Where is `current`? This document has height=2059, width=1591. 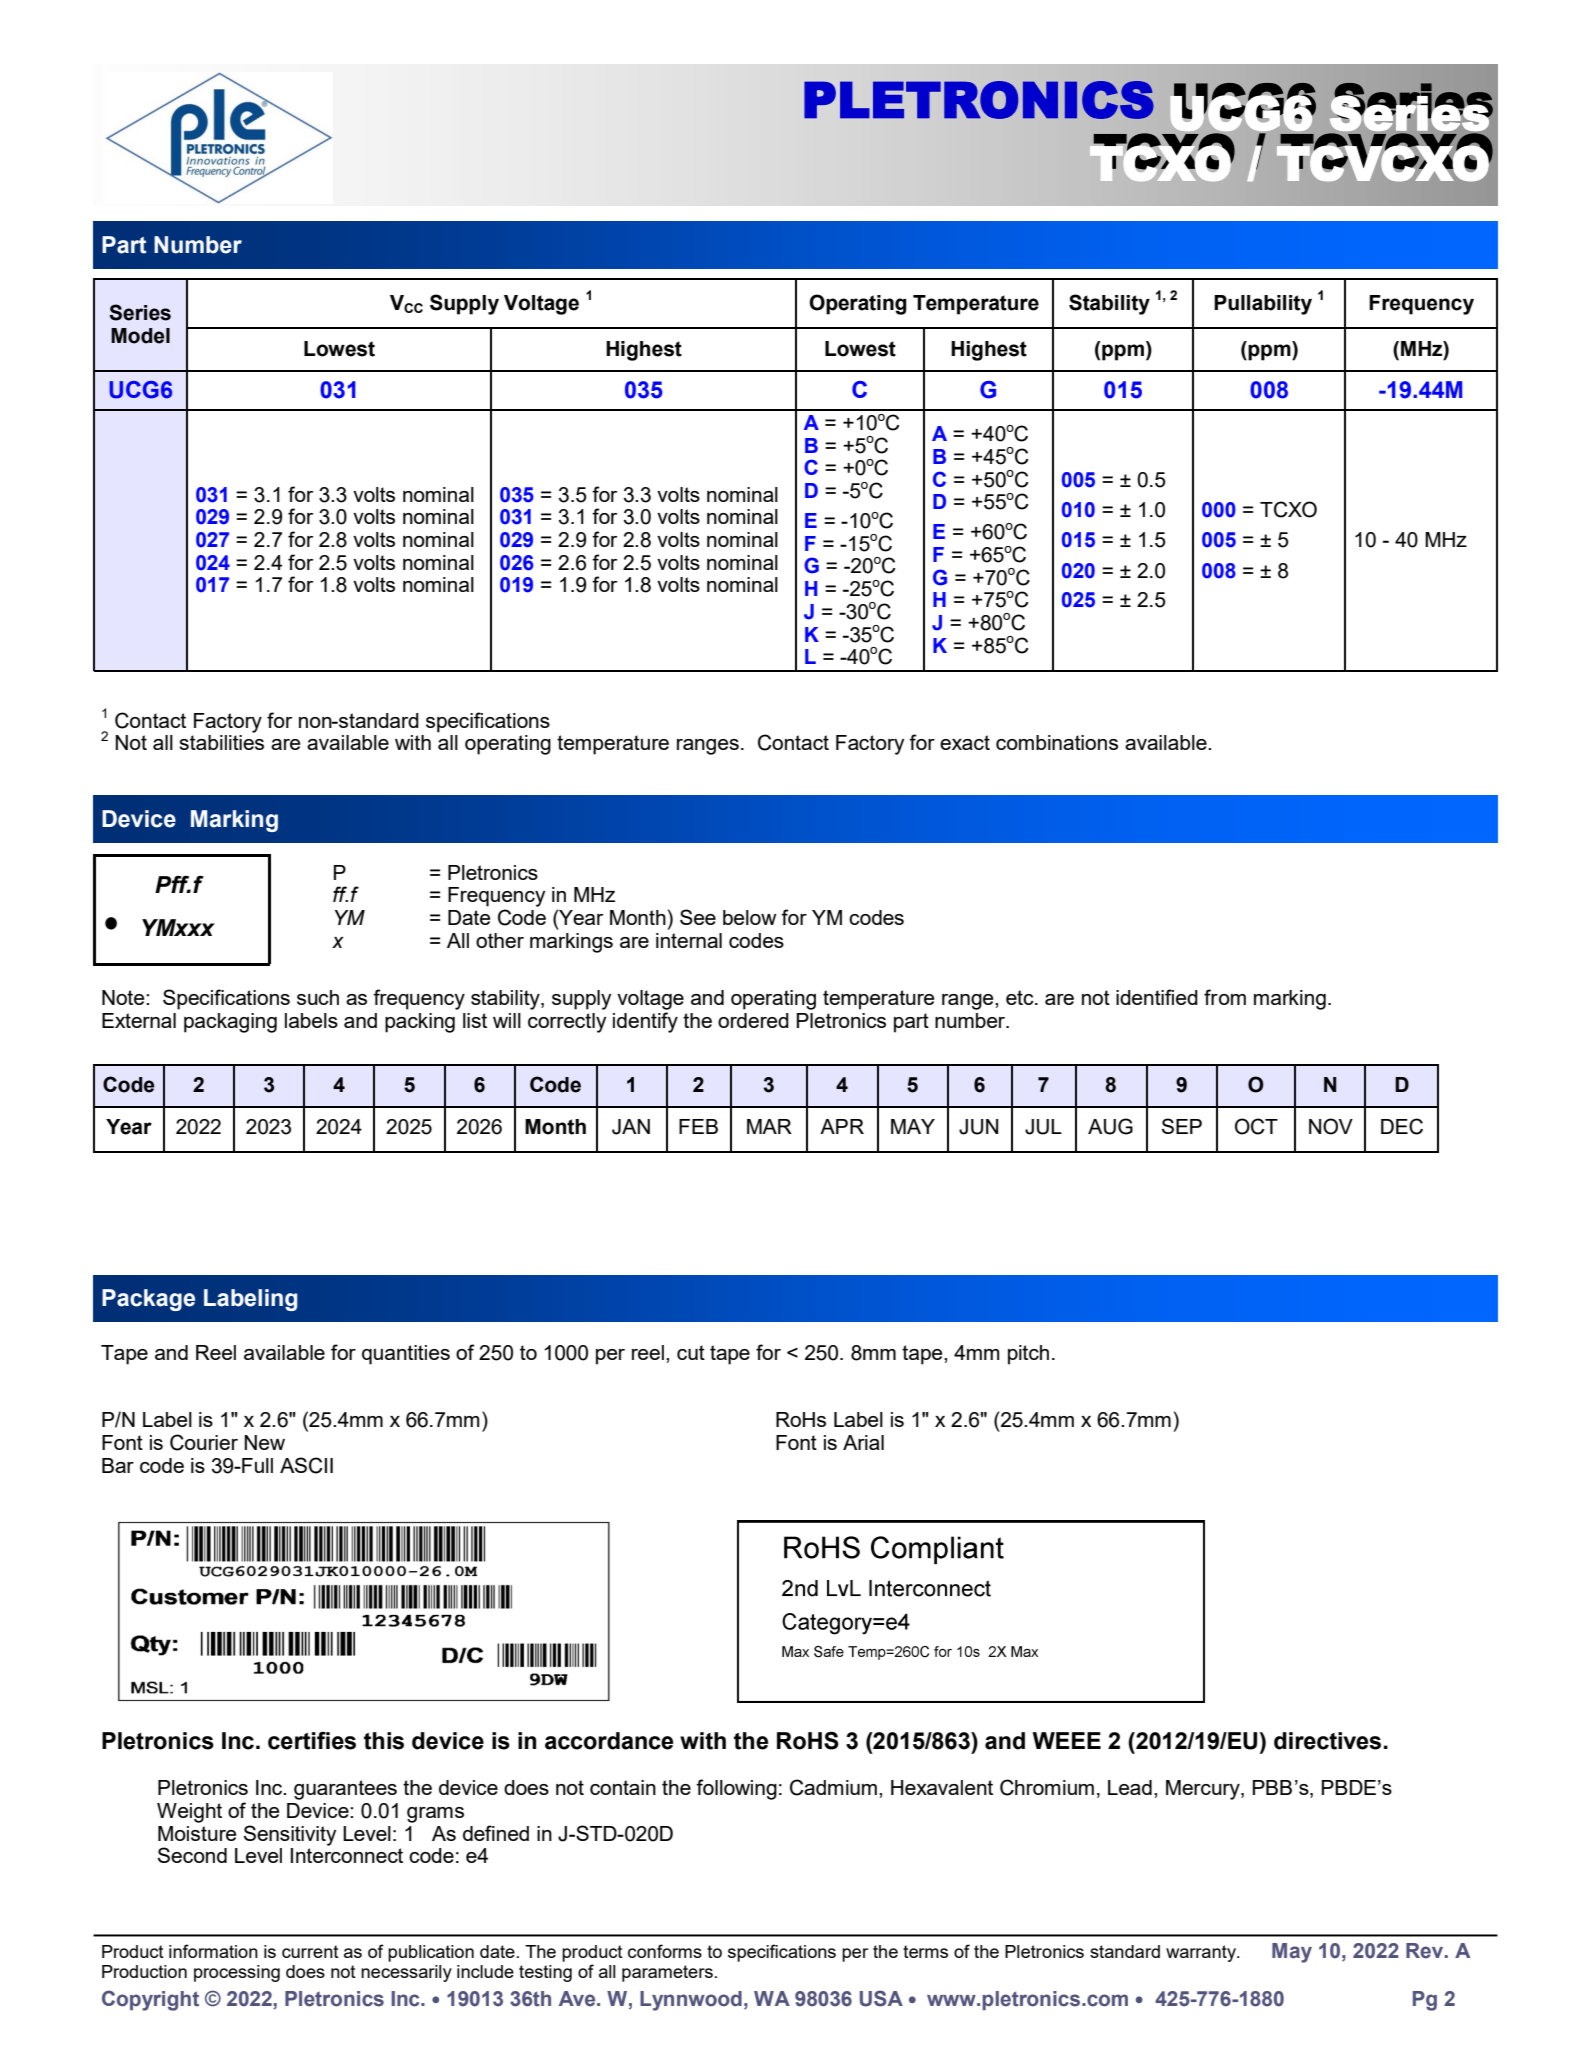 current is located at coordinates (310, 1951).
